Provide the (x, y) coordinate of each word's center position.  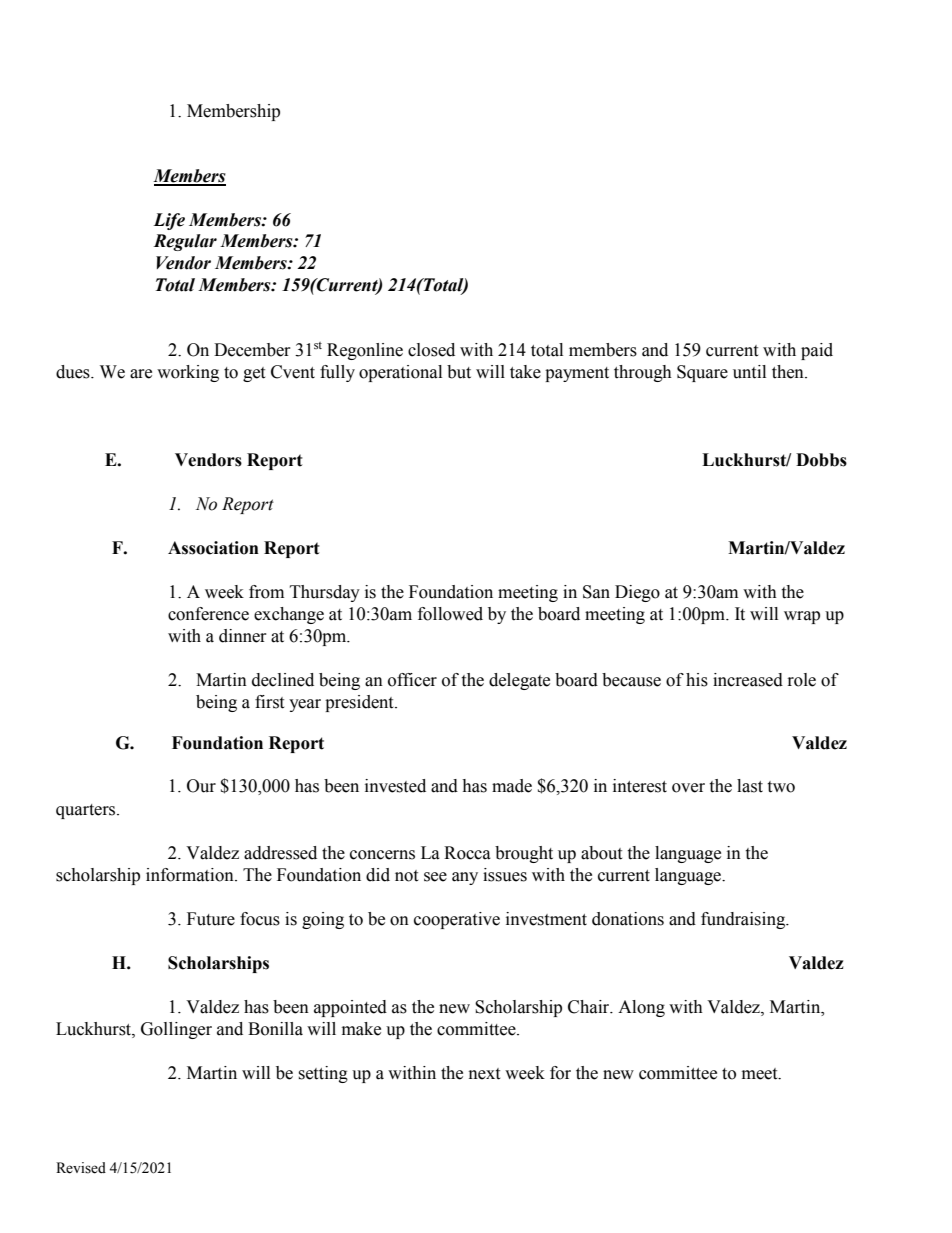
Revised (81, 1168)
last (750, 786)
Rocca (467, 853)
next (484, 1074)
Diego (637, 593)
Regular (185, 242)
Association (213, 548)
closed (431, 350)
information (191, 875)
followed (450, 614)
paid (817, 351)
